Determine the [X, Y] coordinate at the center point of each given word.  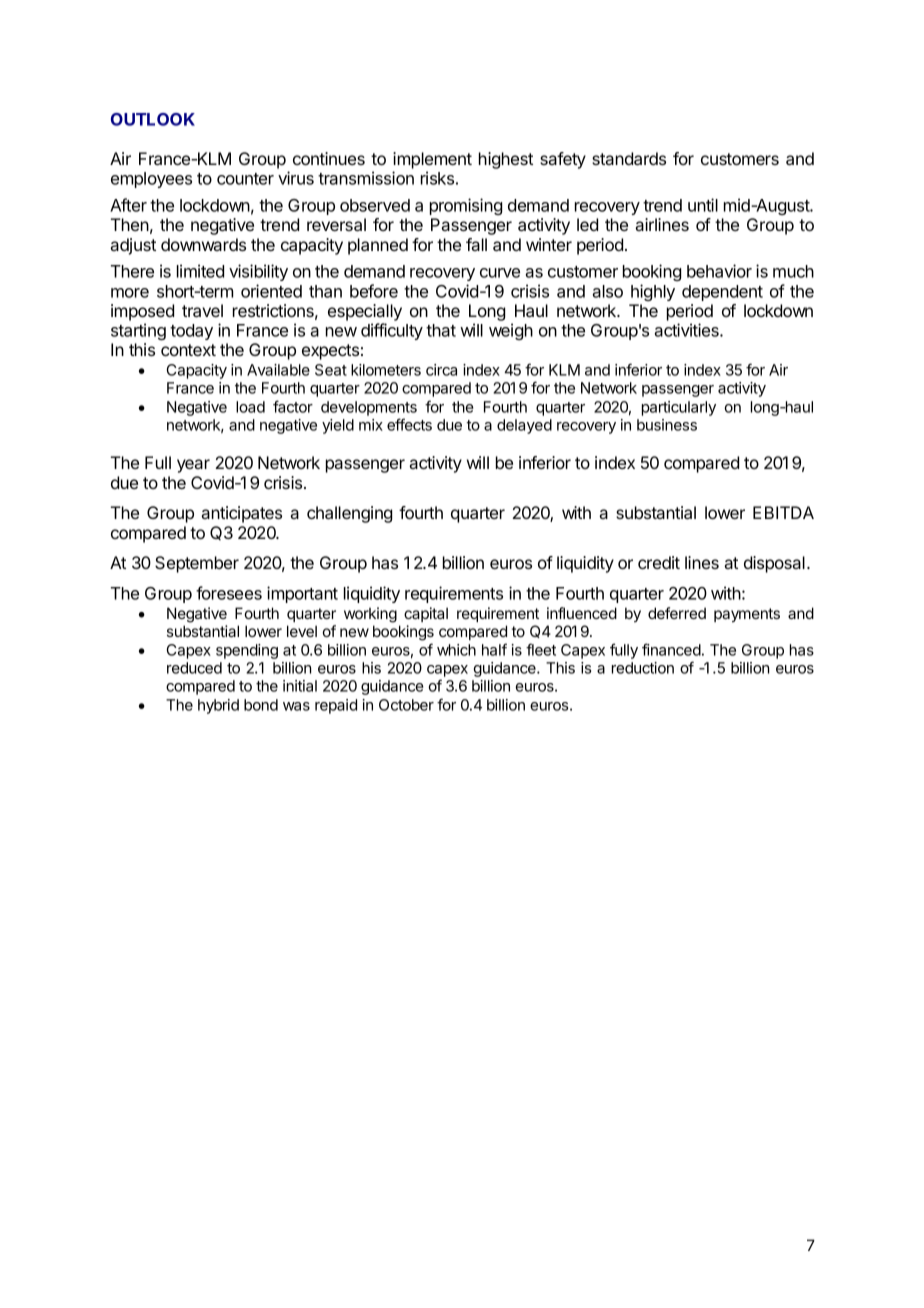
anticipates [241, 514]
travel [202, 310]
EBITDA [783, 512]
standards [629, 158]
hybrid [218, 706]
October [406, 705]
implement [432, 160]
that [441, 330]
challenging [349, 514]
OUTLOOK [153, 119]
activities [687, 330]
